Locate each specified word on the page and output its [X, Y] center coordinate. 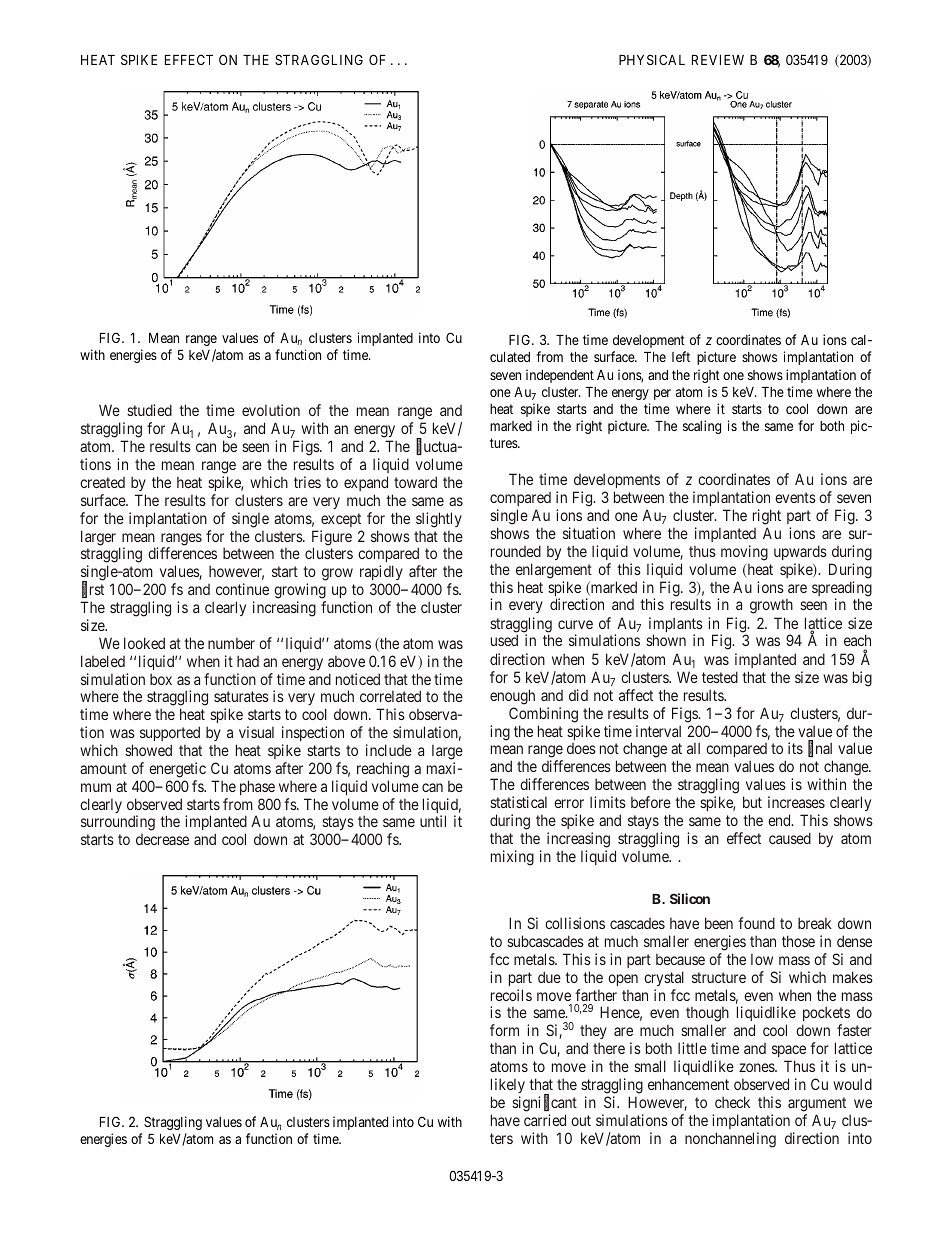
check [732, 1102]
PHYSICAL [652, 59]
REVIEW [718, 60]
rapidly [381, 574]
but [752, 802]
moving [744, 553]
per [662, 394]
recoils [511, 995]
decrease [162, 839]
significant [544, 1103]
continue [242, 589]
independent [560, 376]
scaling [702, 427]
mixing [512, 858]
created [102, 482]
